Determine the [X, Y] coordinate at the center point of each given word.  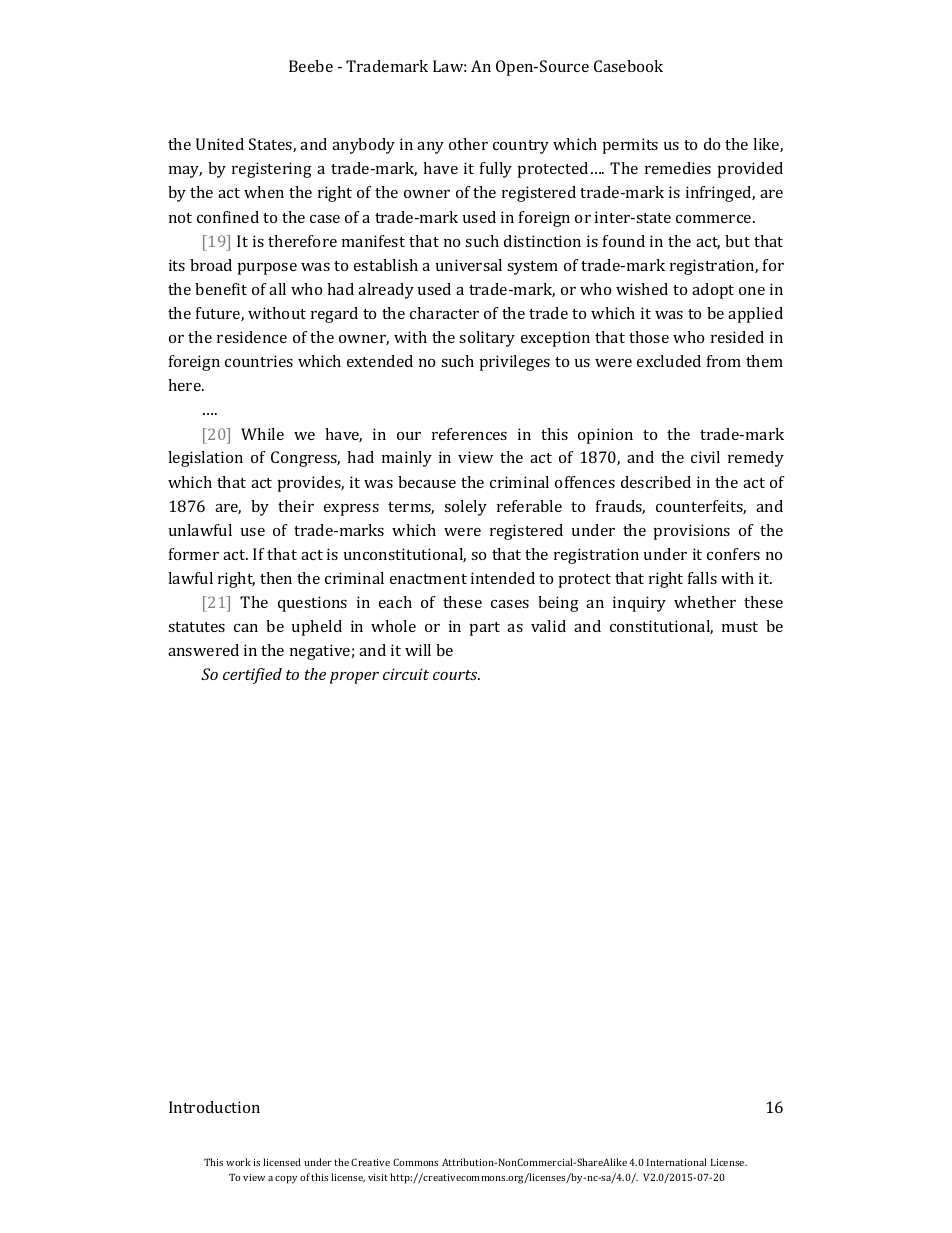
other [468, 144]
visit [378, 1177]
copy [286, 1180]
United [220, 144]
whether [705, 602]
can [246, 628]
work [238, 1162]
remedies [678, 168]
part [485, 629]
